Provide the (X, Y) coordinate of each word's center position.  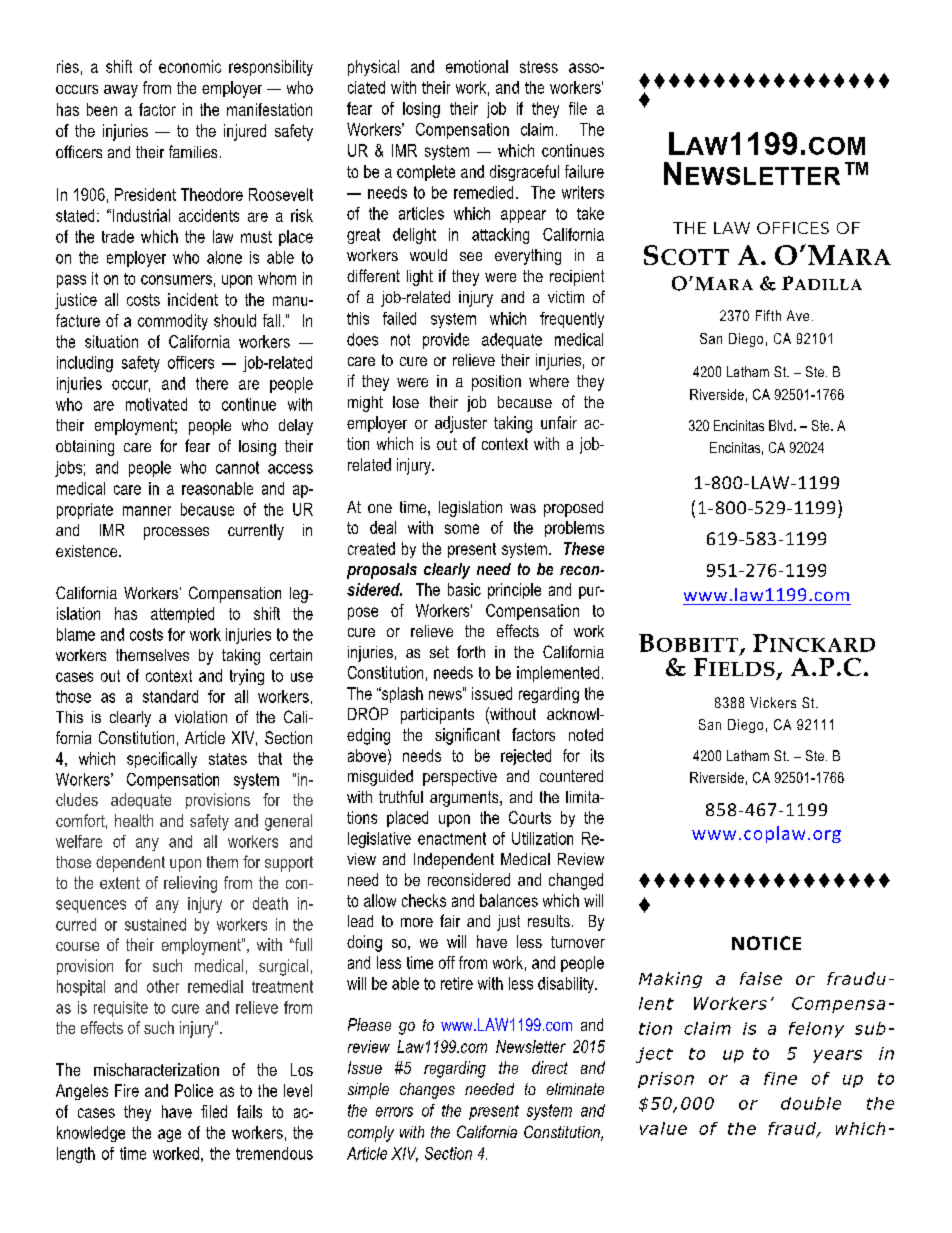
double (811, 1103)
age (169, 1135)
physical (373, 68)
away (121, 91)
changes (427, 1091)
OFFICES (793, 228)
